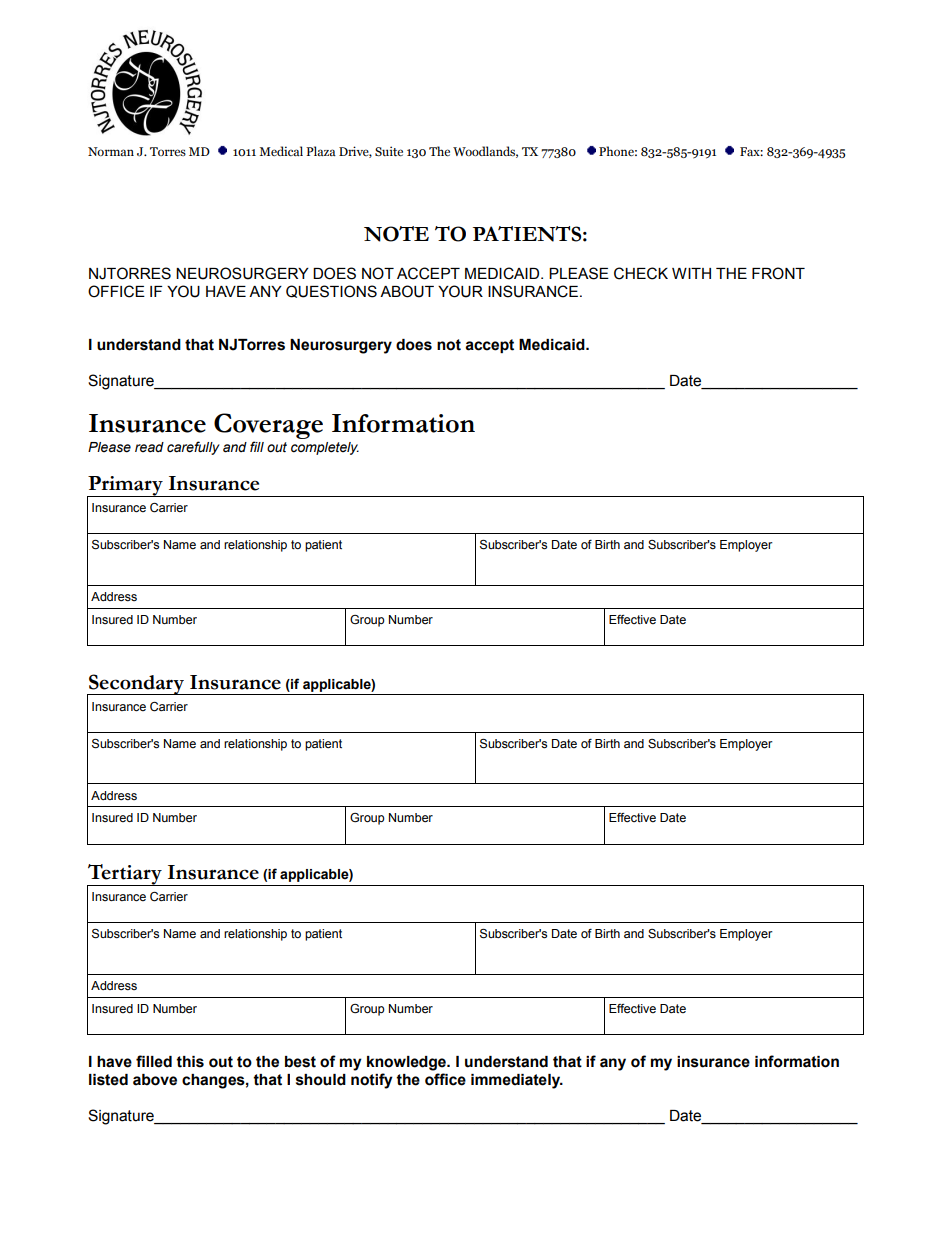 This screenshot has width=952, height=1233. I want to click on Suite, so click(389, 151).
